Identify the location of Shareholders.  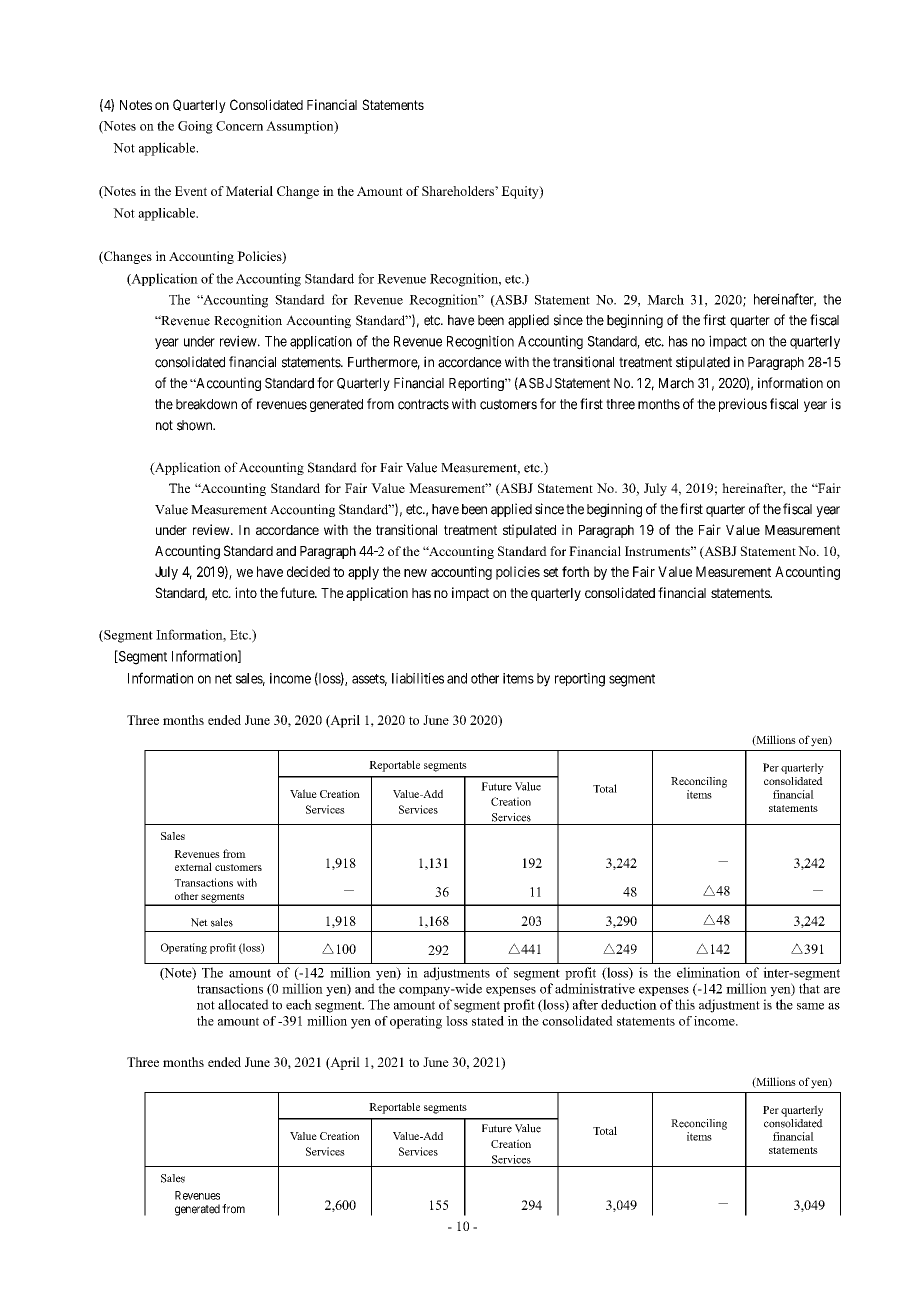
(459, 191).
